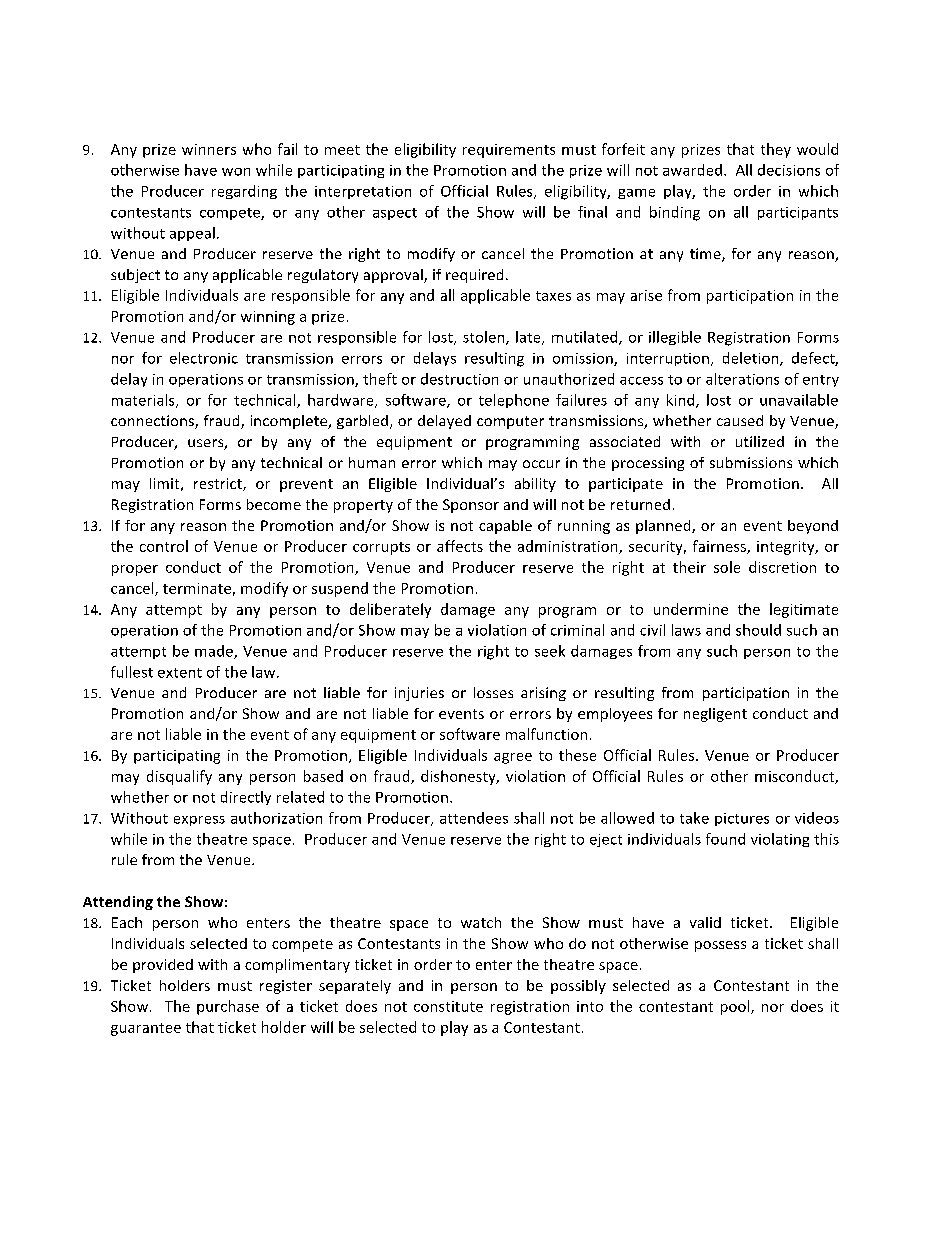 The image size is (952, 1233). What do you see at coordinates (448, 1006) in the image?
I see `constitute` at bounding box center [448, 1006].
